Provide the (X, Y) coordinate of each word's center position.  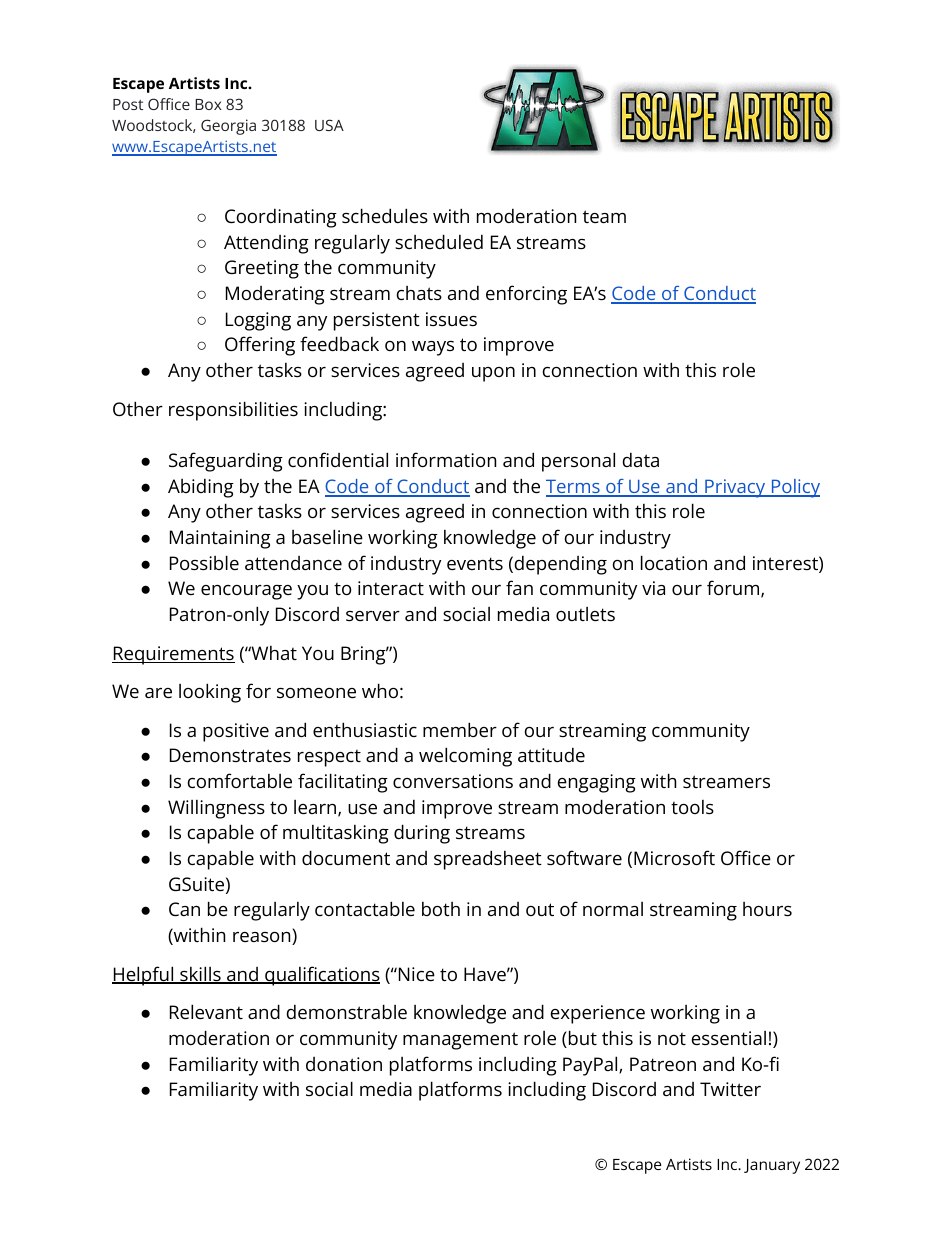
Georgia (228, 127)
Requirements (173, 655)
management (460, 1041)
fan (519, 587)
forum (733, 587)
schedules (385, 215)
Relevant (206, 1011)
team (604, 216)
